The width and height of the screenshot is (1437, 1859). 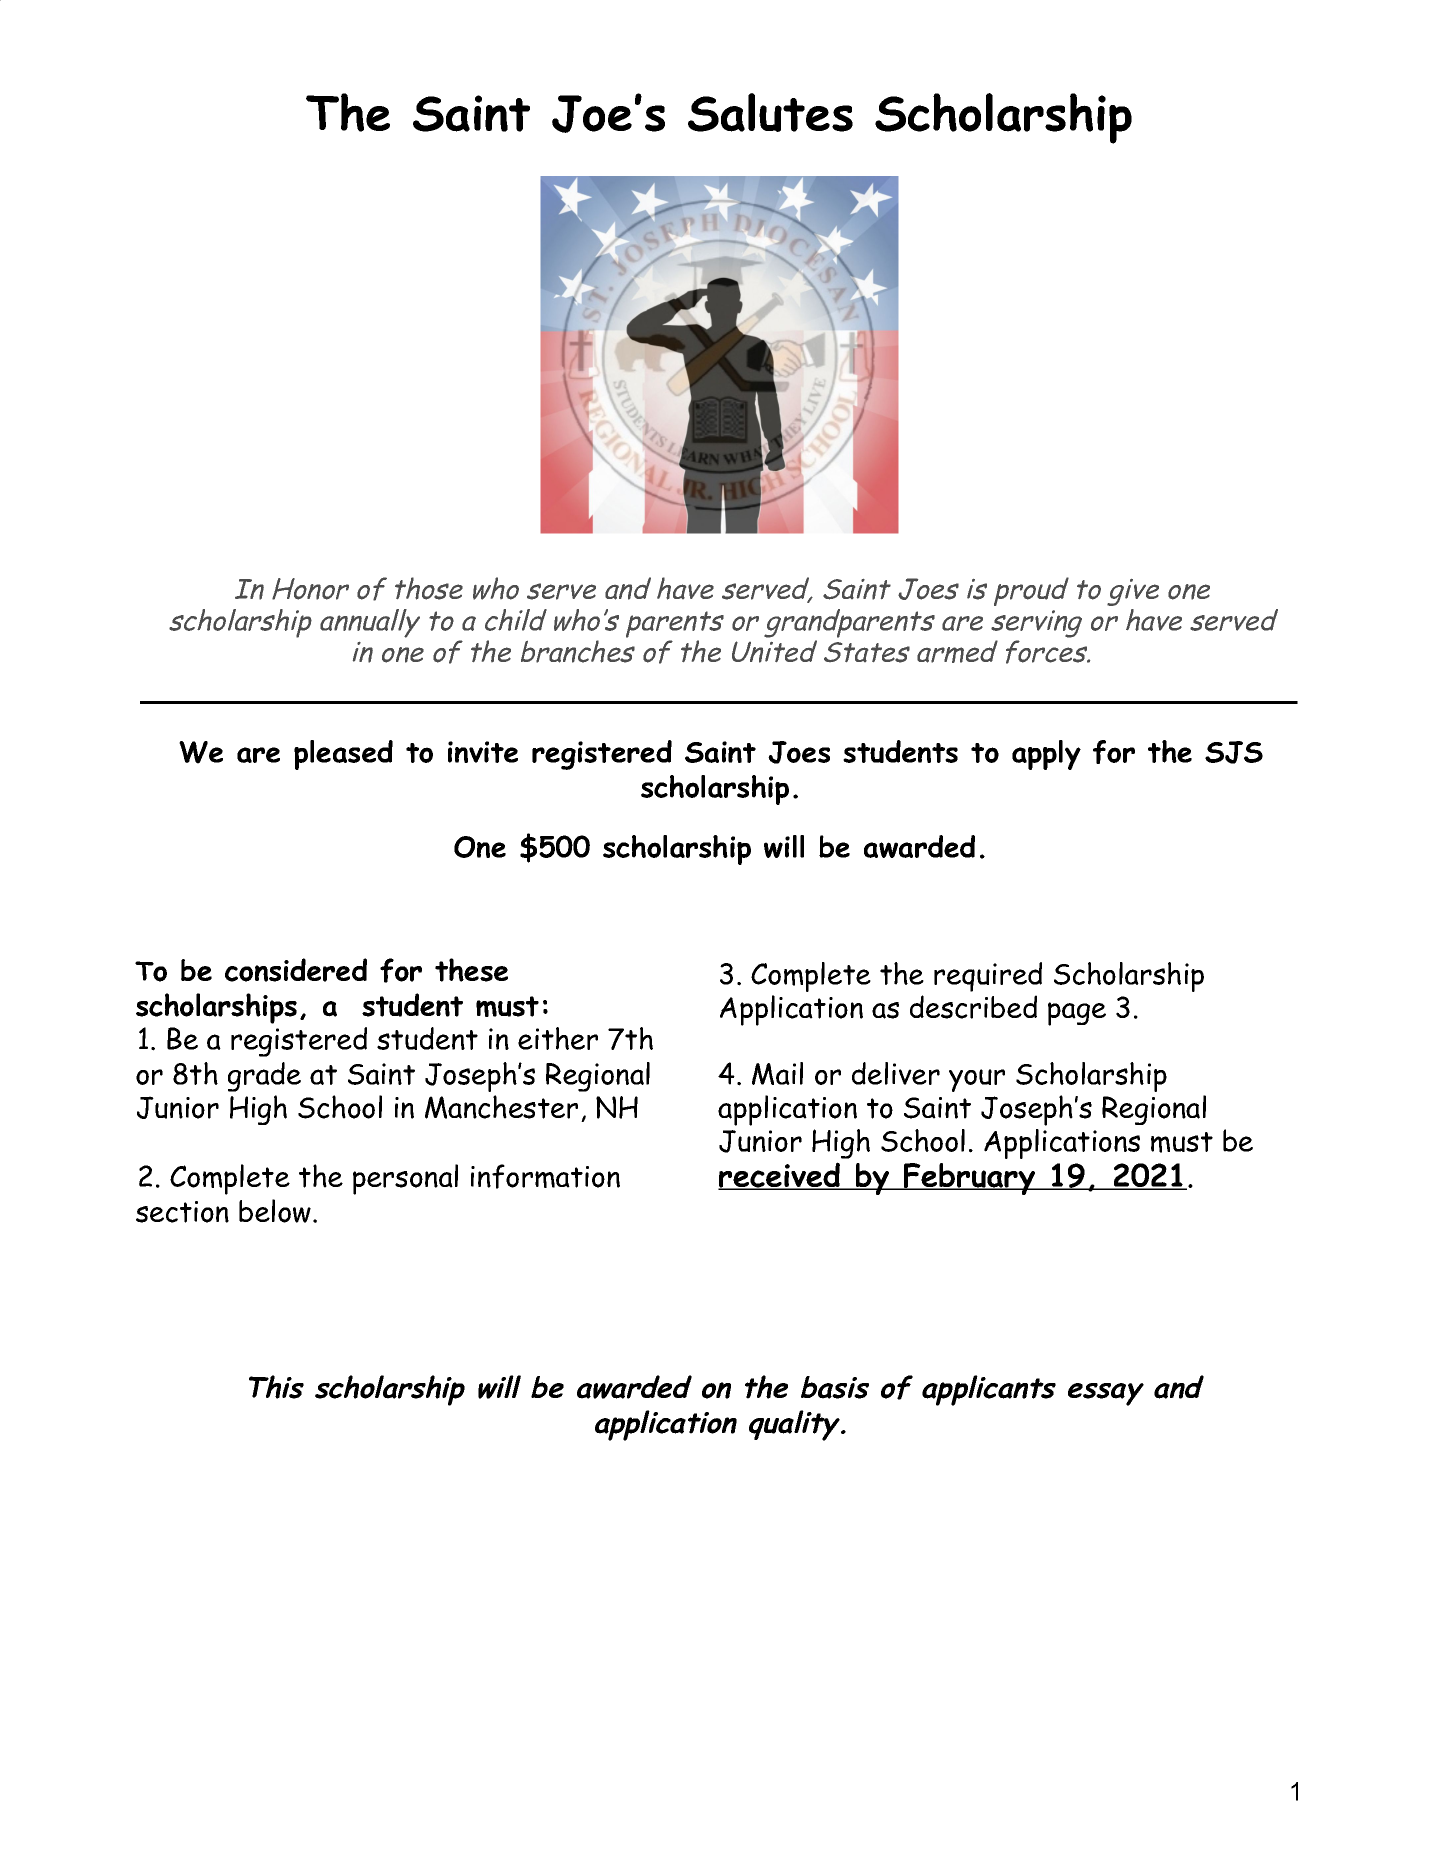 What do you see at coordinates (296, 970) in the screenshot?
I see `considered` at bounding box center [296, 970].
